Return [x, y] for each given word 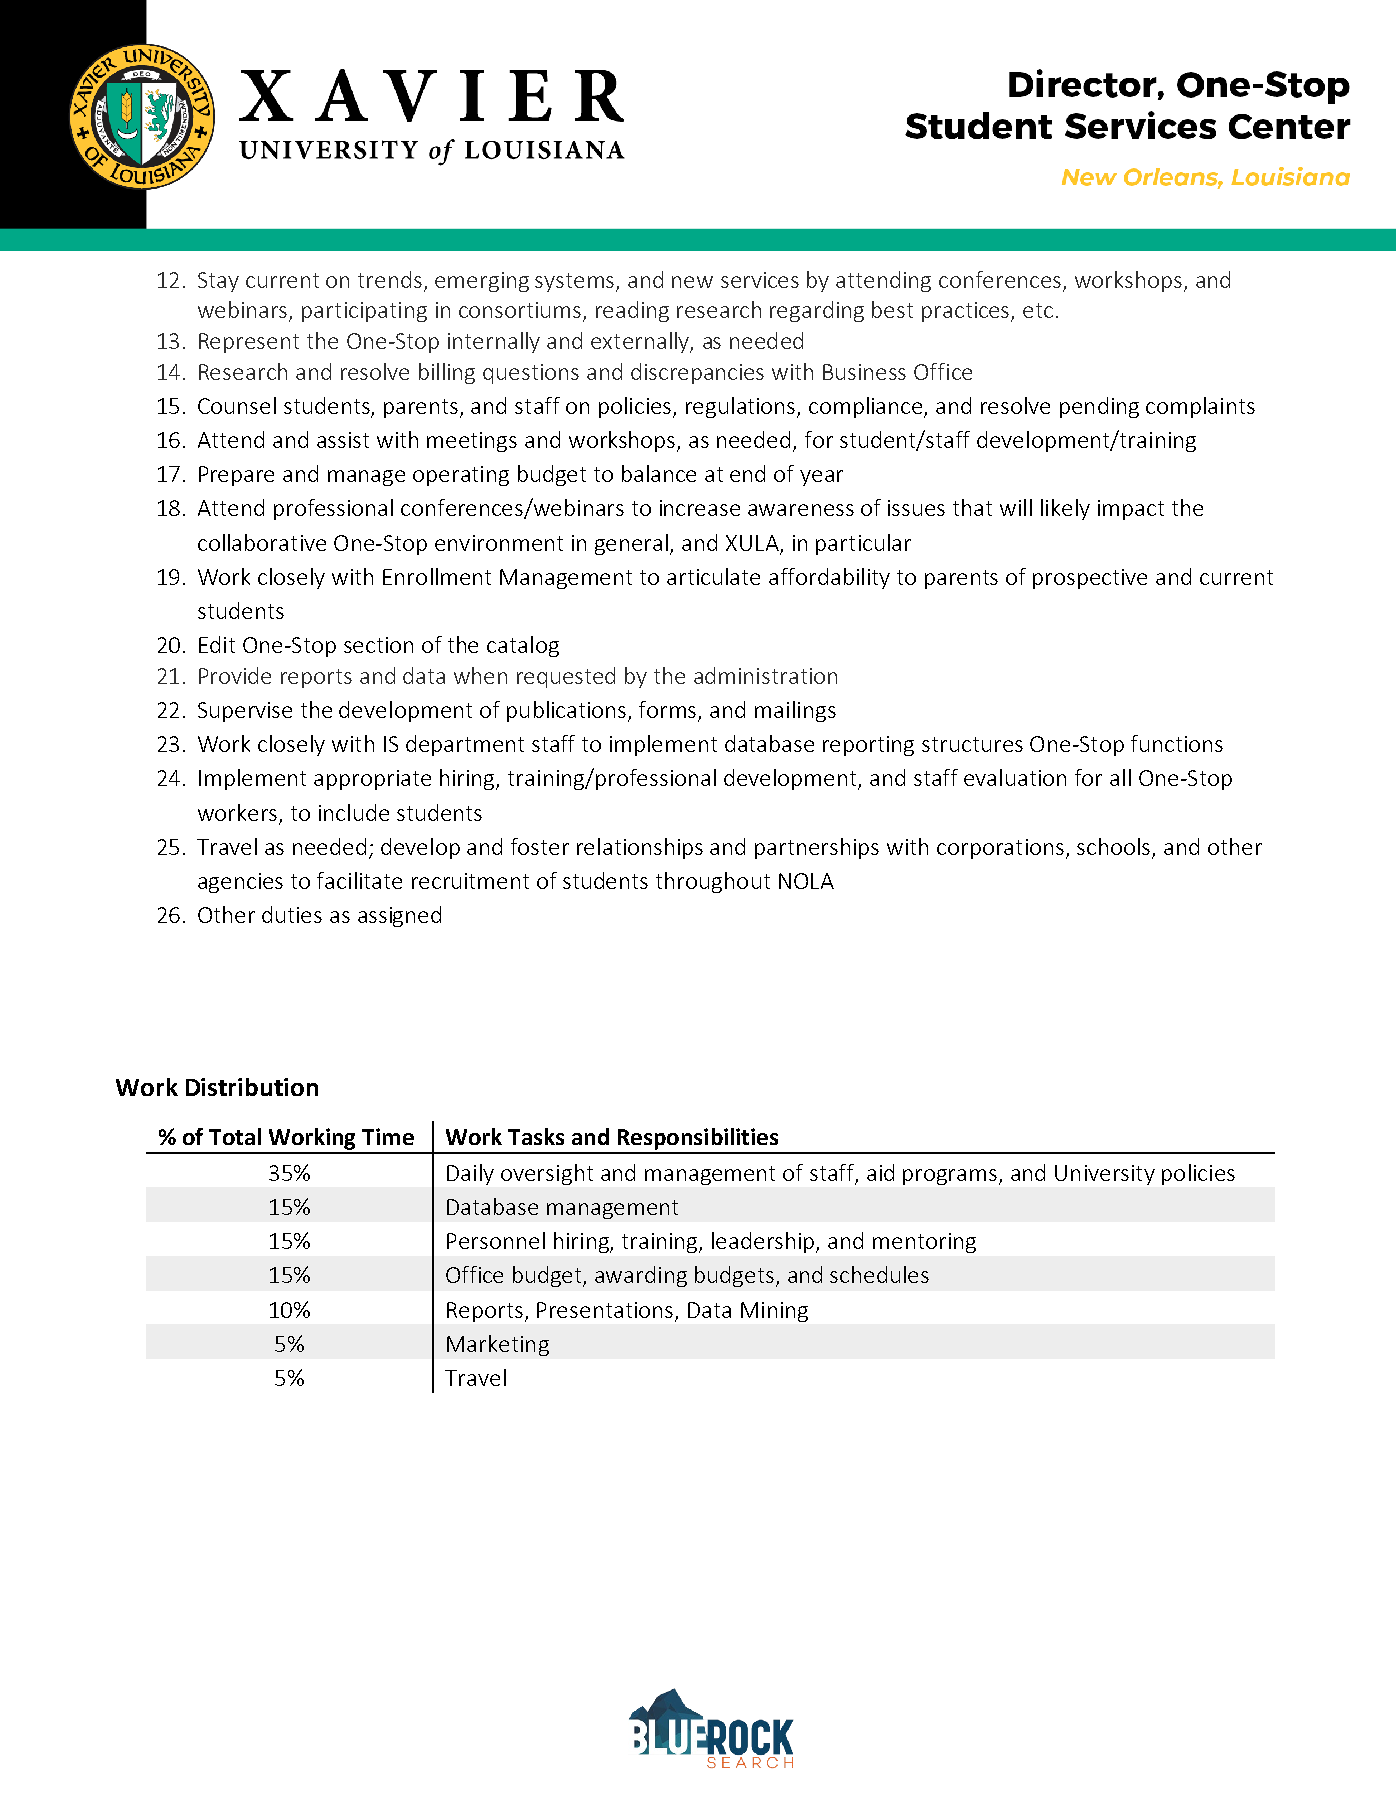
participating [364, 312]
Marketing [498, 1345]
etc [1038, 310]
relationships [640, 848]
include [354, 812]
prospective [1090, 579]
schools [1115, 848]
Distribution [252, 1087]
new [692, 282]
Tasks [536, 1136]
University [1105, 1175]
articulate [713, 576]
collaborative [262, 542]
